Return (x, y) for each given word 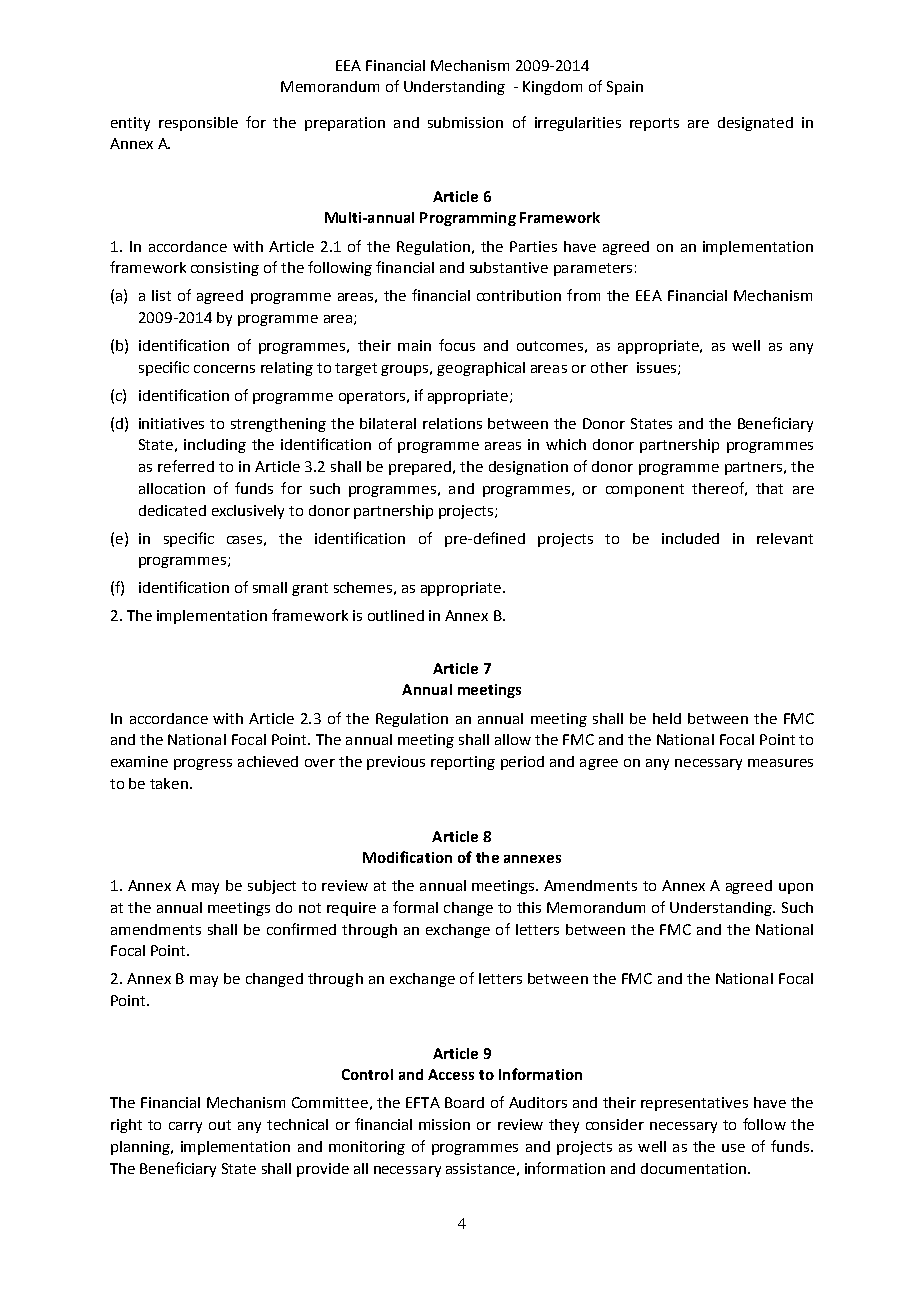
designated (755, 124)
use (733, 1148)
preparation (345, 124)
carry (185, 1127)
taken (169, 783)
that (769, 488)
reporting (463, 763)
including (215, 446)
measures (780, 763)
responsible (198, 124)
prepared (420, 468)
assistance (480, 1168)
